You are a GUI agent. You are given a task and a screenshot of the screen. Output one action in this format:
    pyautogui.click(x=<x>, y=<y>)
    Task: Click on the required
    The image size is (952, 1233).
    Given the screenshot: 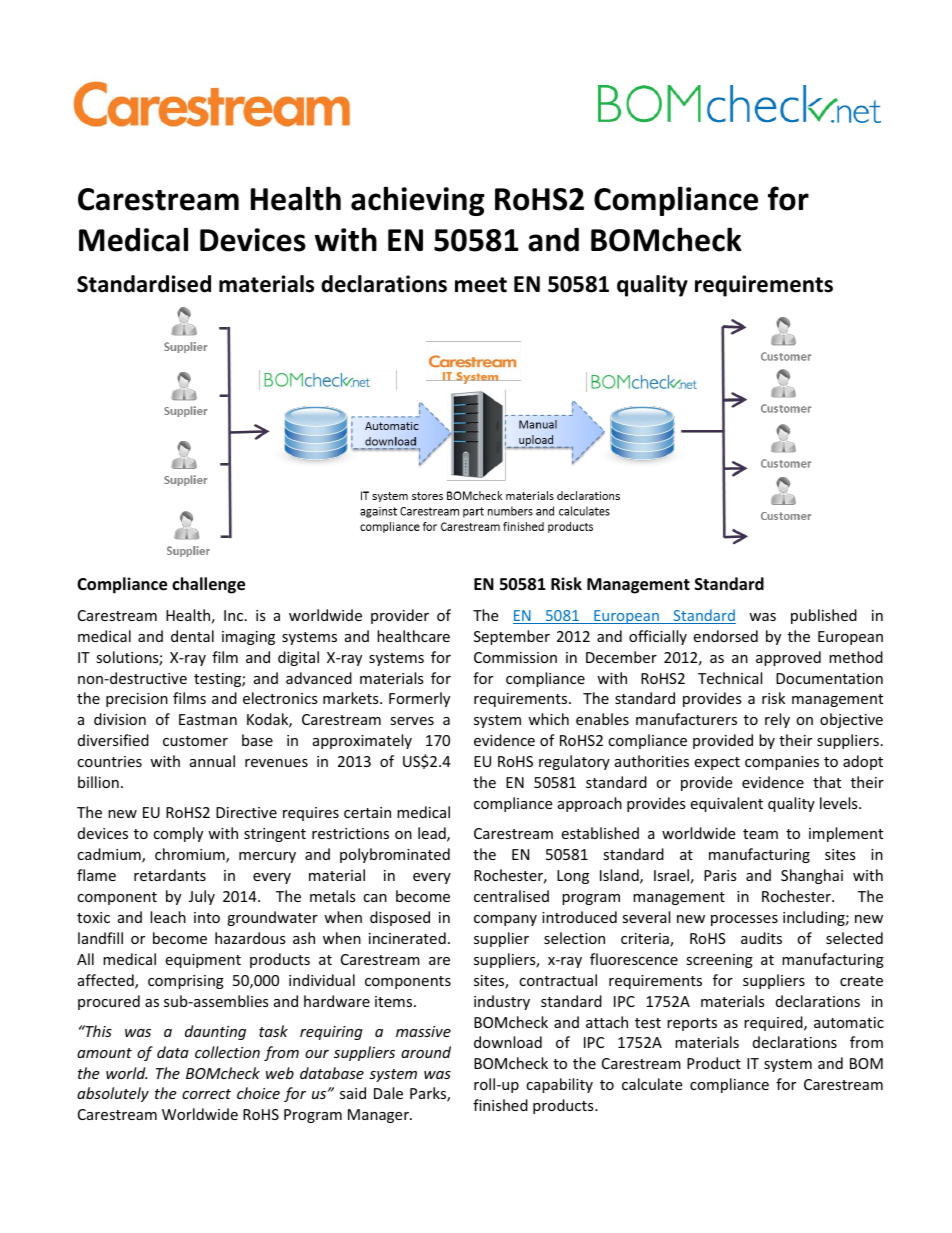 What is the action you would take?
    pyautogui.click(x=774, y=1023)
